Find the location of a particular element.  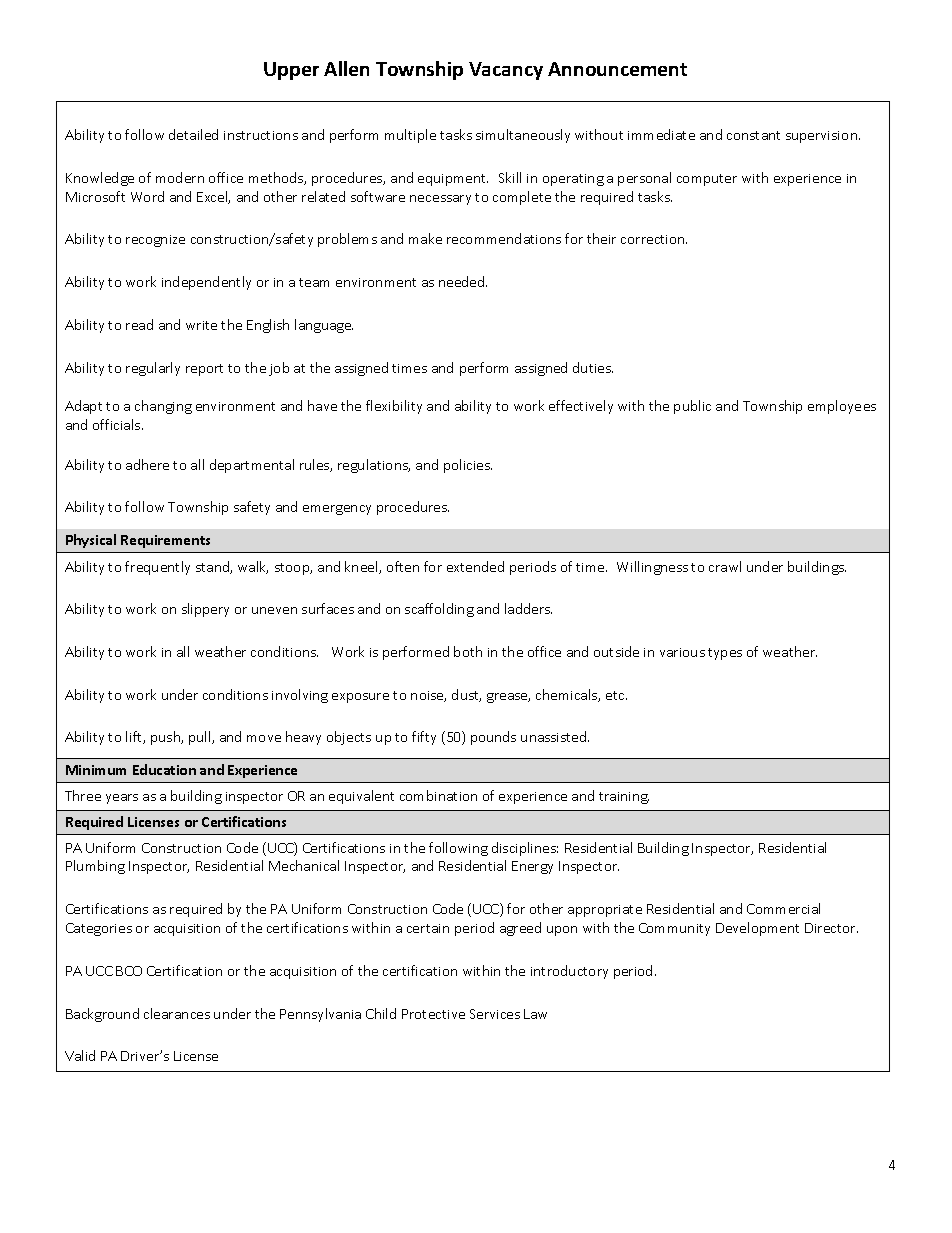

Vacancy is located at coordinates (506, 71).
